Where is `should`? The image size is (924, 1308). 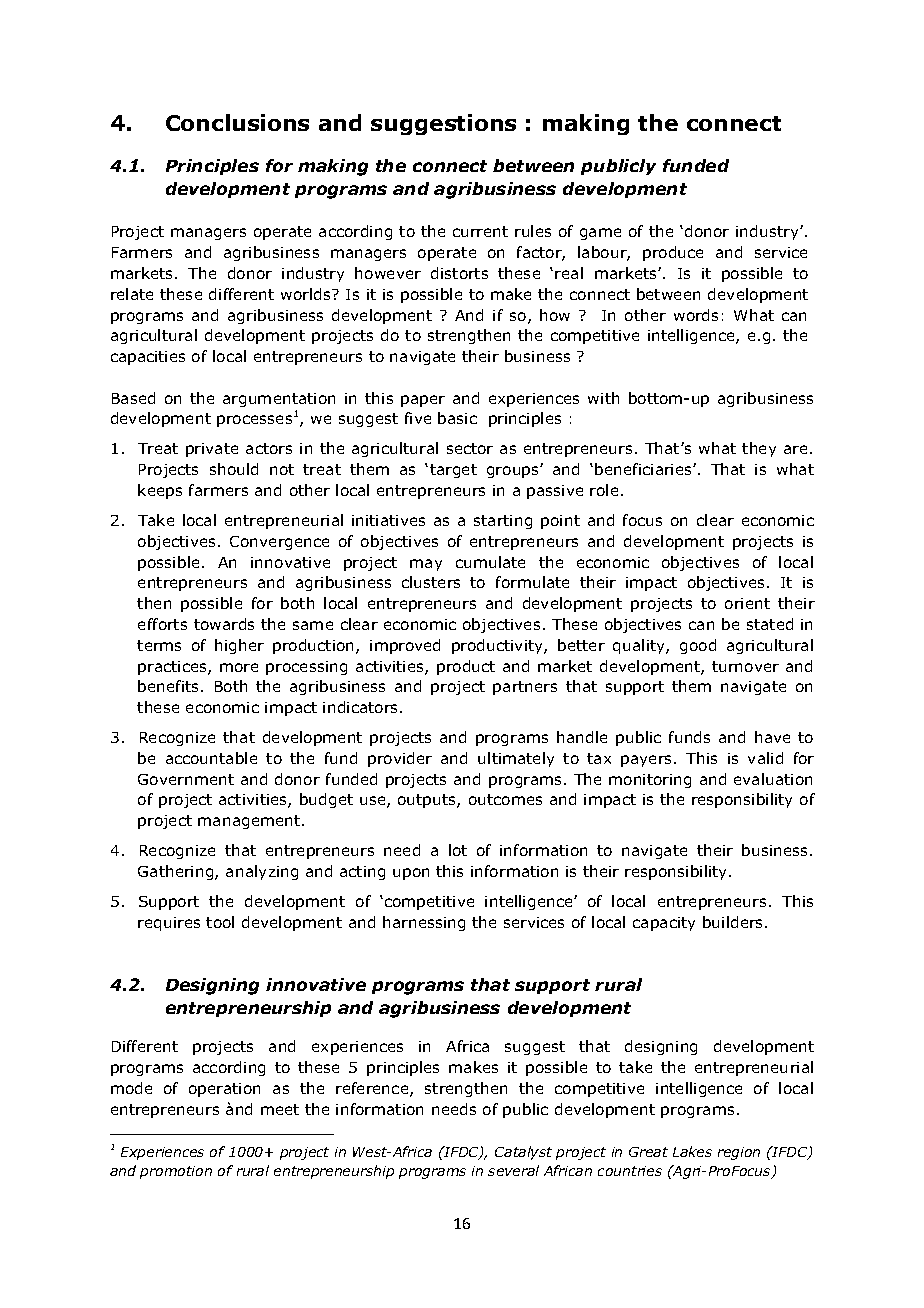
should is located at coordinates (234, 469).
